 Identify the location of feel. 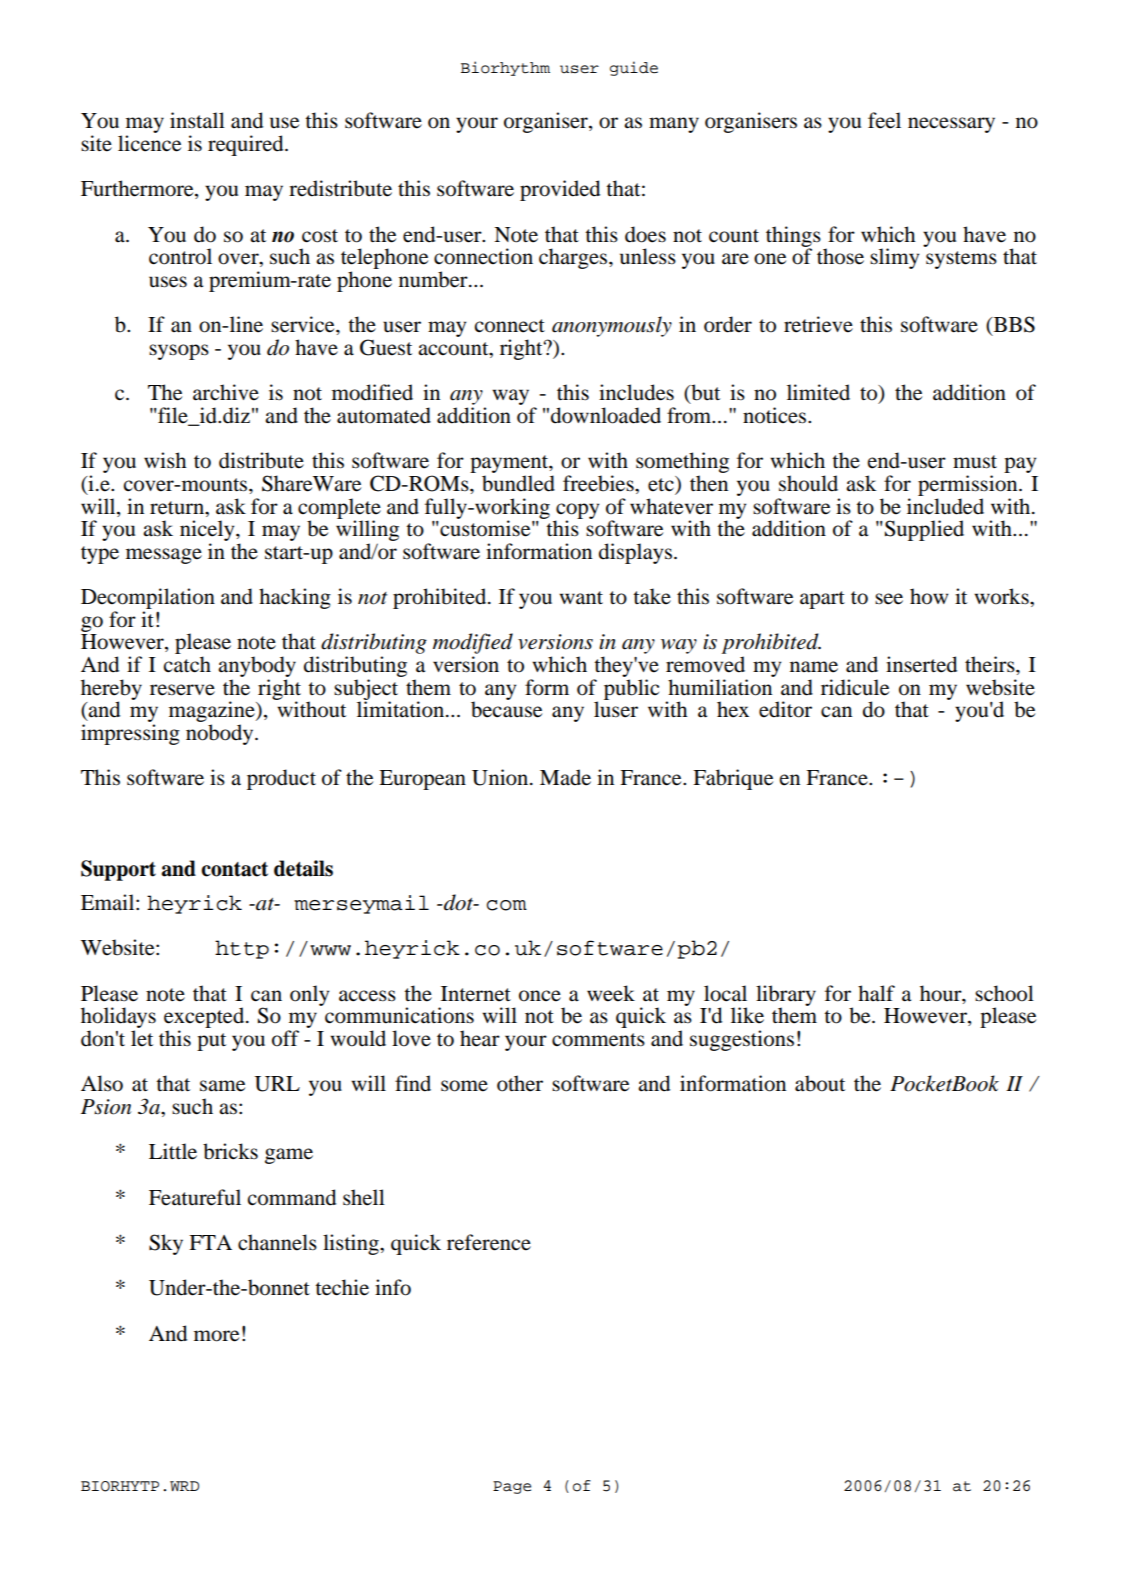
(884, 120).
